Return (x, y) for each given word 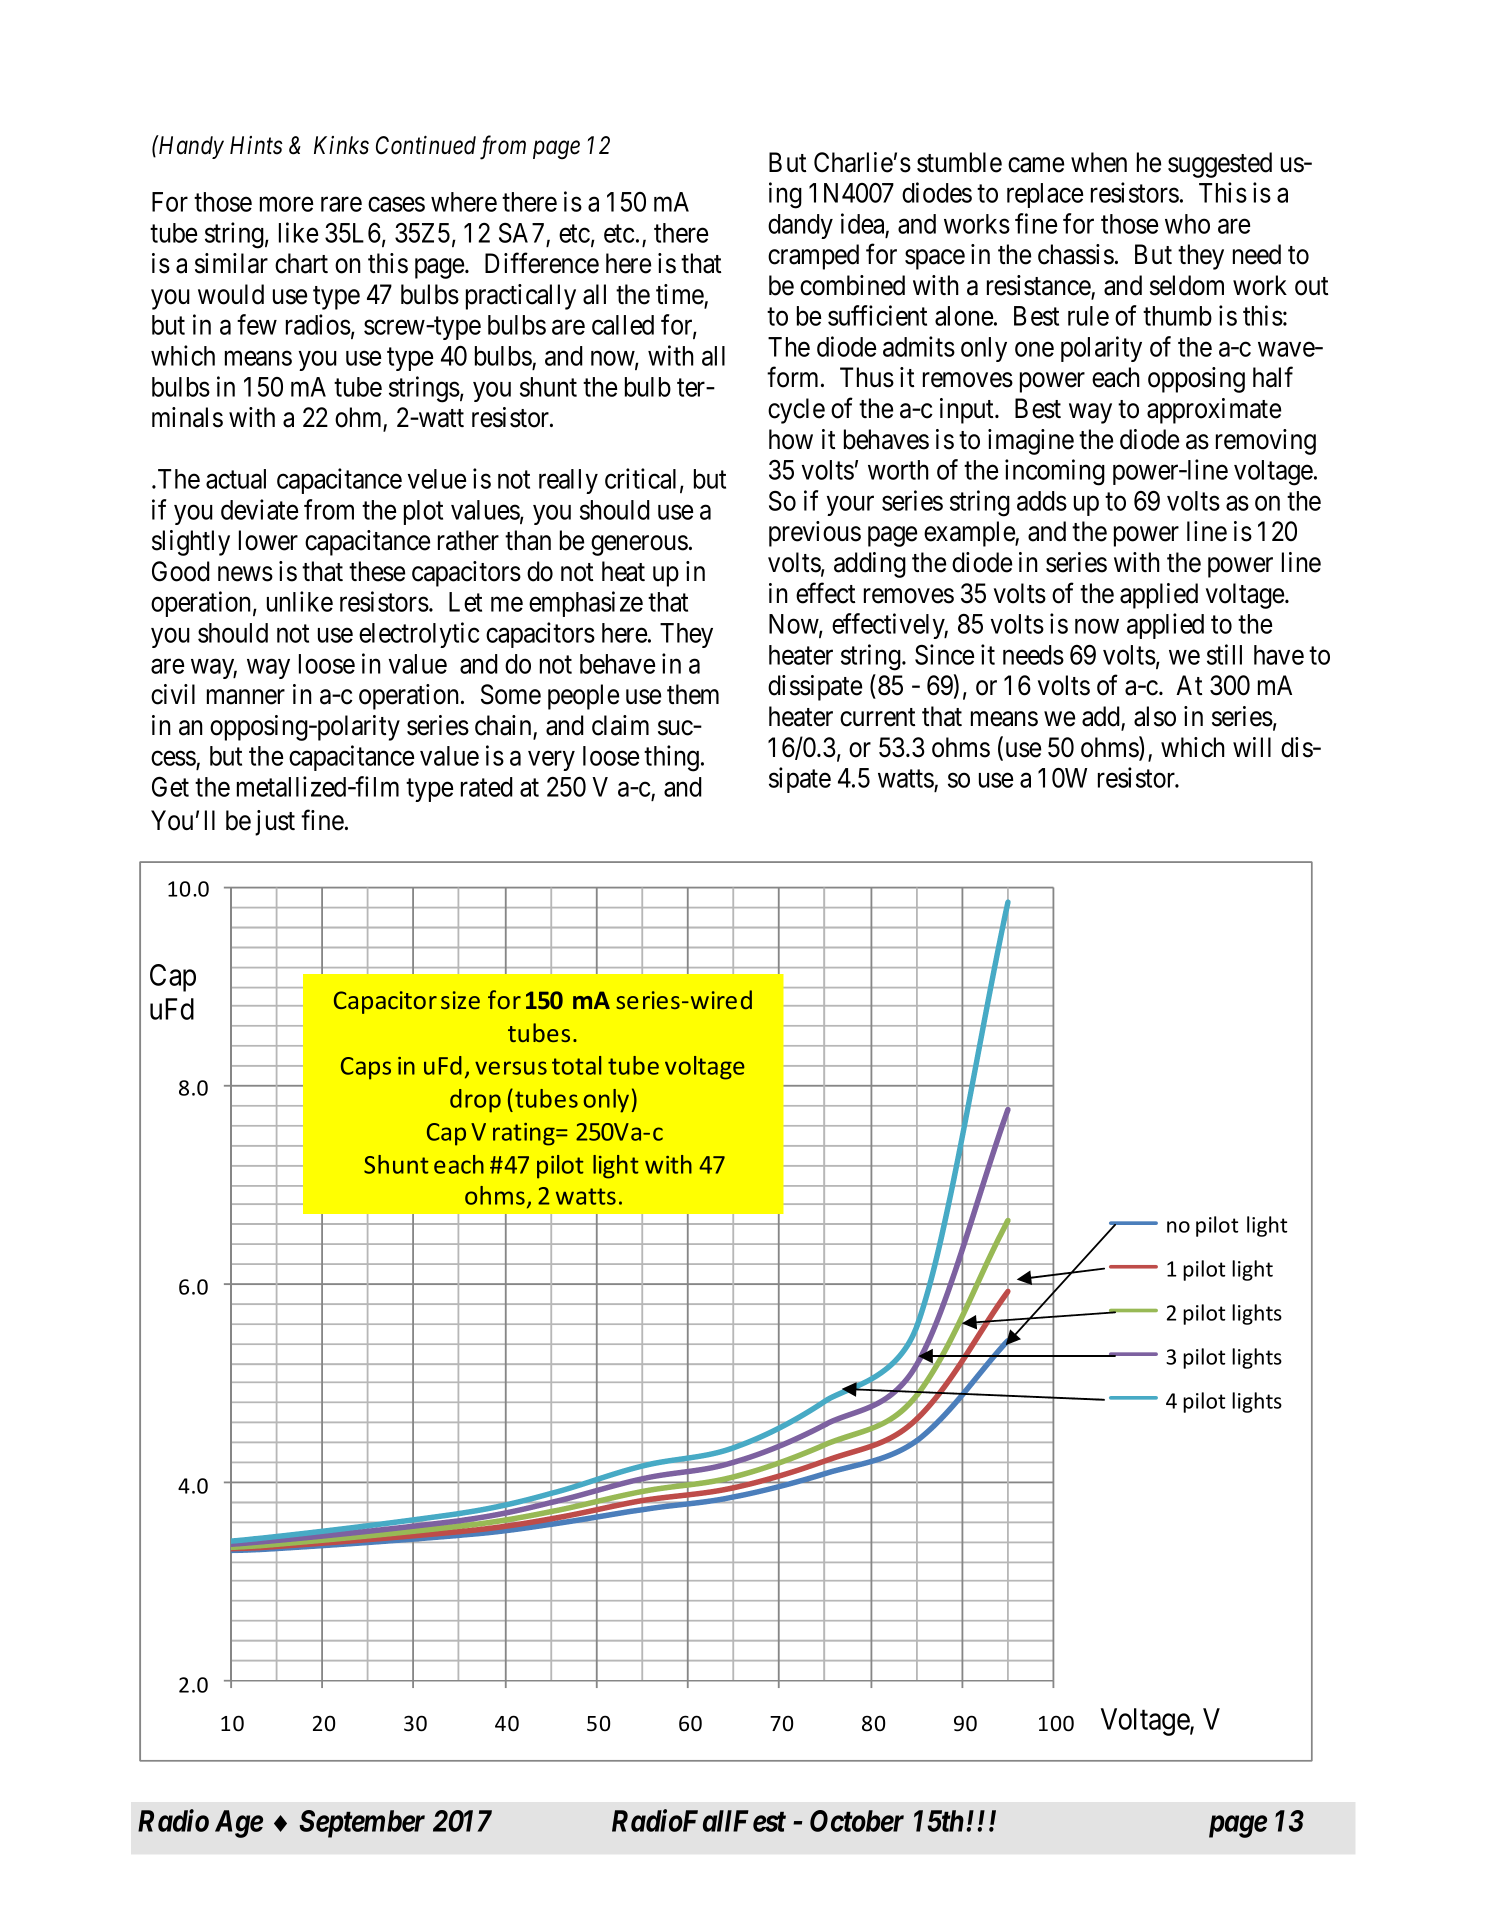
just (275, 823)
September (362, 1824)
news (245, 574)
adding (870, 565)
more (286, 204)
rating (525, 1134)
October (857, 1821)
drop (475, 1101)
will (1252, 747)
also (1155, 716)
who (1187, 224)
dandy (800, 226)
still (1224, 654)
